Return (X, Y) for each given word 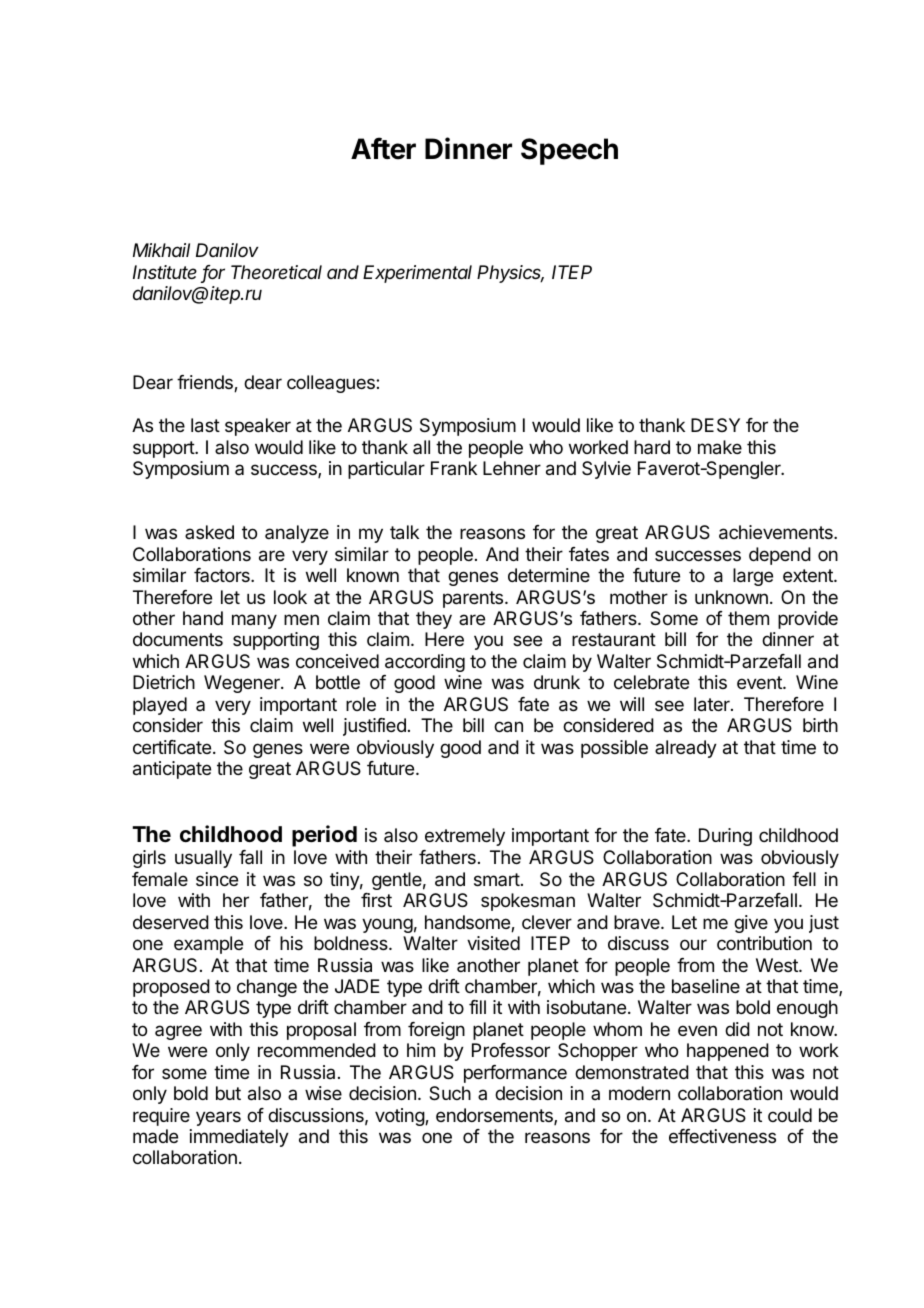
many (254, 621)
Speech (569, 151)
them (748, 618)
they (434, 620)
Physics (510, 274)
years (218, 1118)
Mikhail (161, 250)
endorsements (495, 1116)
